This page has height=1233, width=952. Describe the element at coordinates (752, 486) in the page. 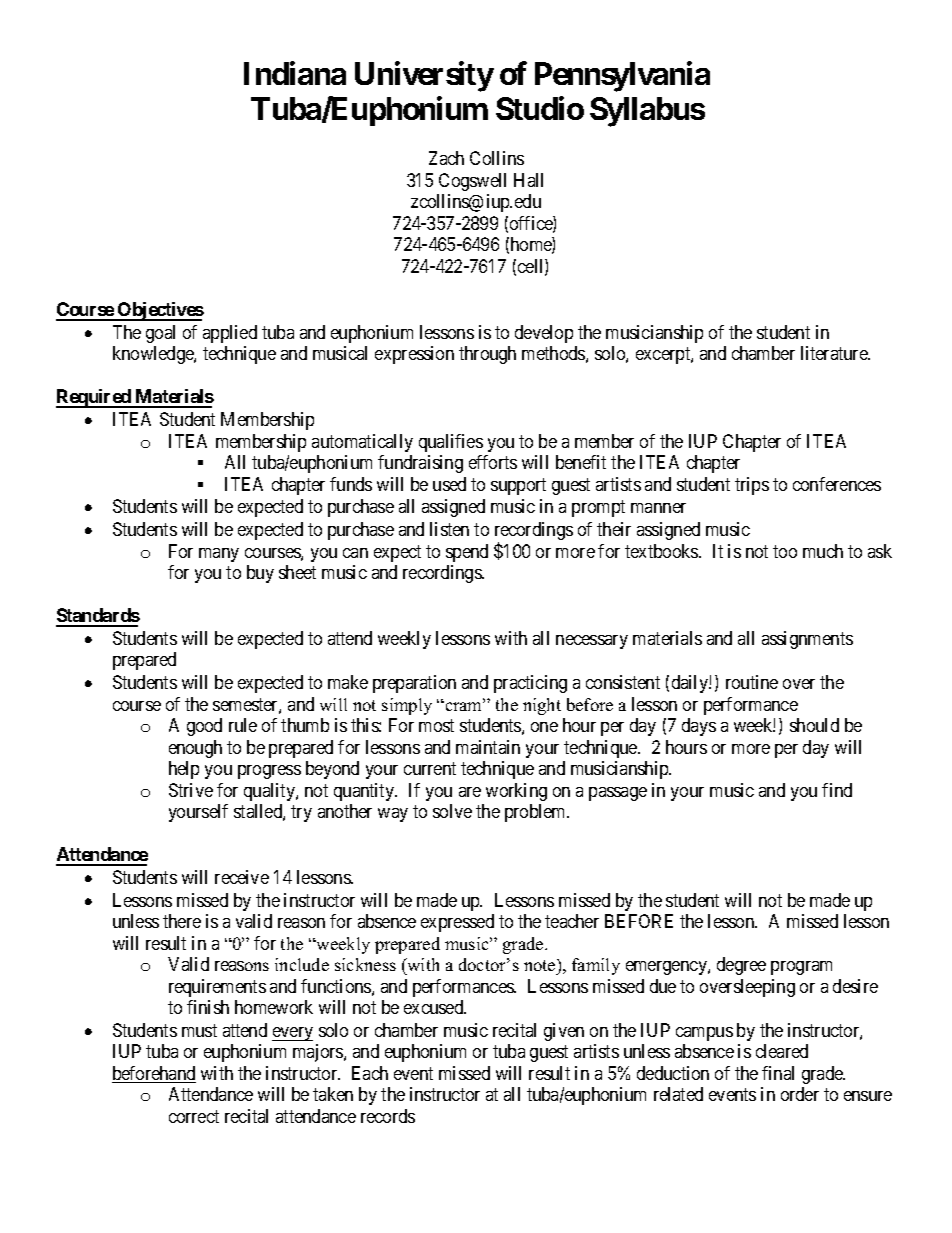

I see `trips` at that location.
